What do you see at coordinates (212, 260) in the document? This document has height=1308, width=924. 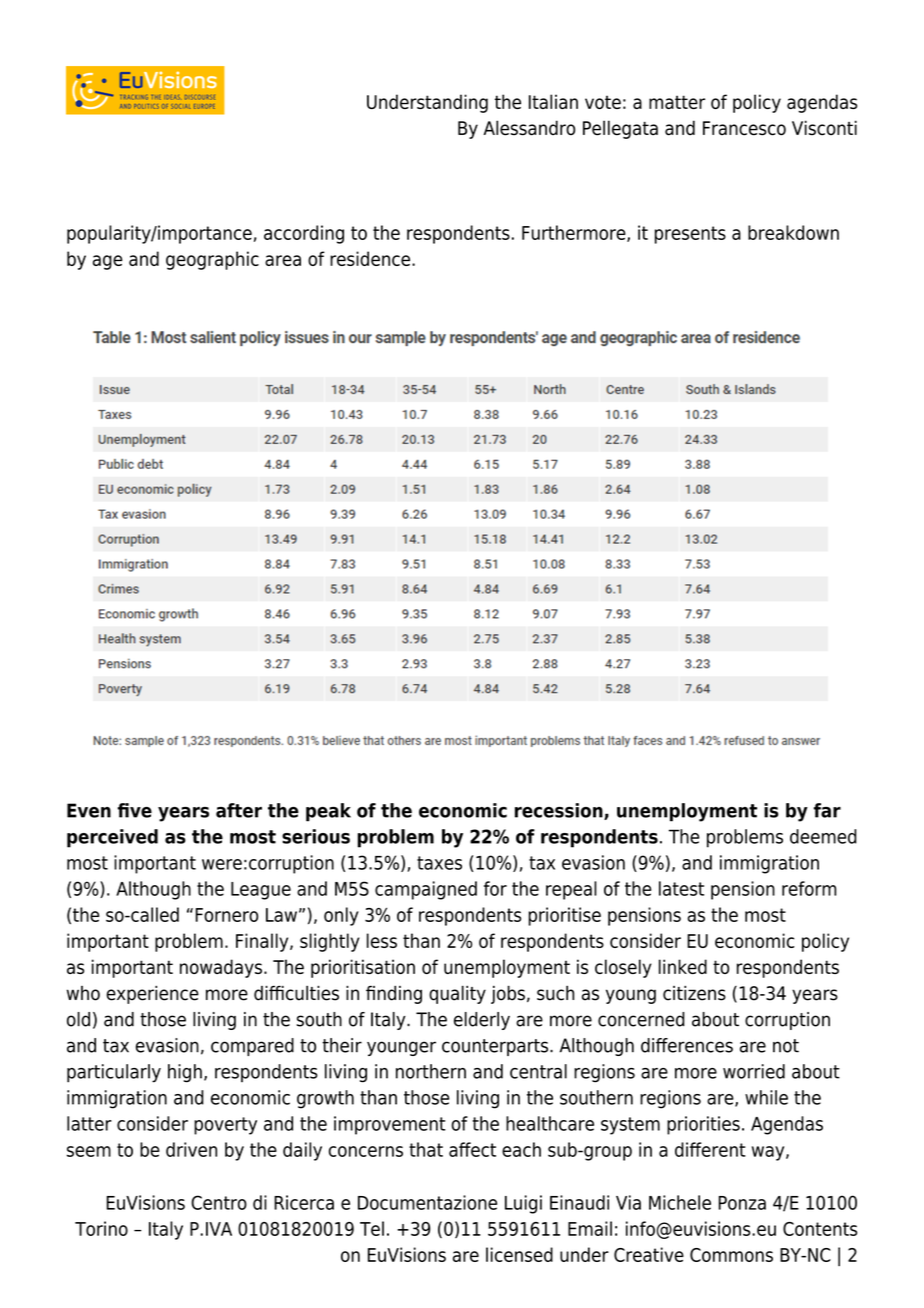 I see `geographic` at bounding box center [212, 260].
